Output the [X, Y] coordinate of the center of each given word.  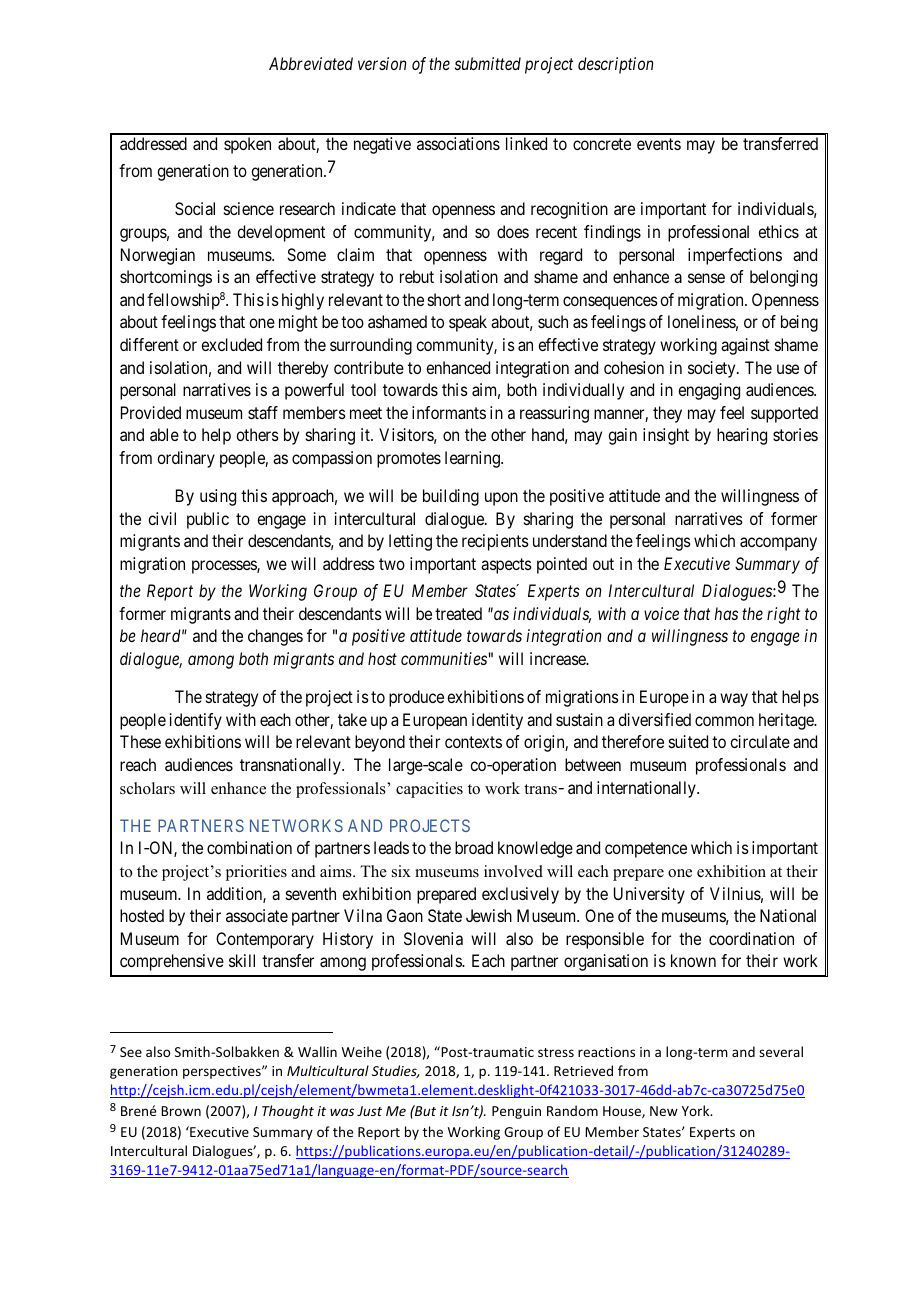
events [659, 144]
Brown [181, 1111]
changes [275, 637]
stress [556, 1052]
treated [458, 613]
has [726, 613]
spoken [247, 145]
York [697, 1110]
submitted [488, 63]
